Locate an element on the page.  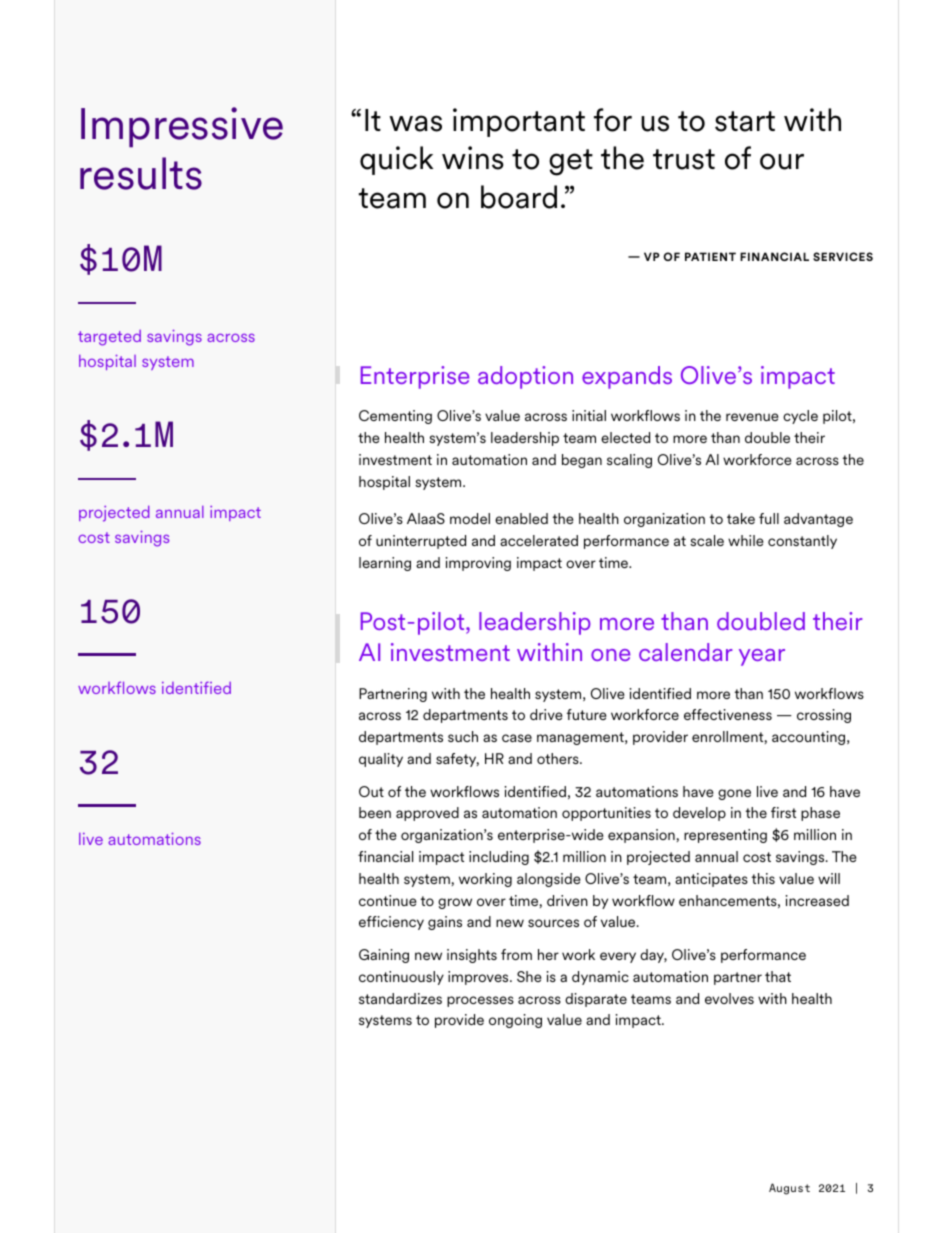
Impressive is located at coordinates (182, 127).
